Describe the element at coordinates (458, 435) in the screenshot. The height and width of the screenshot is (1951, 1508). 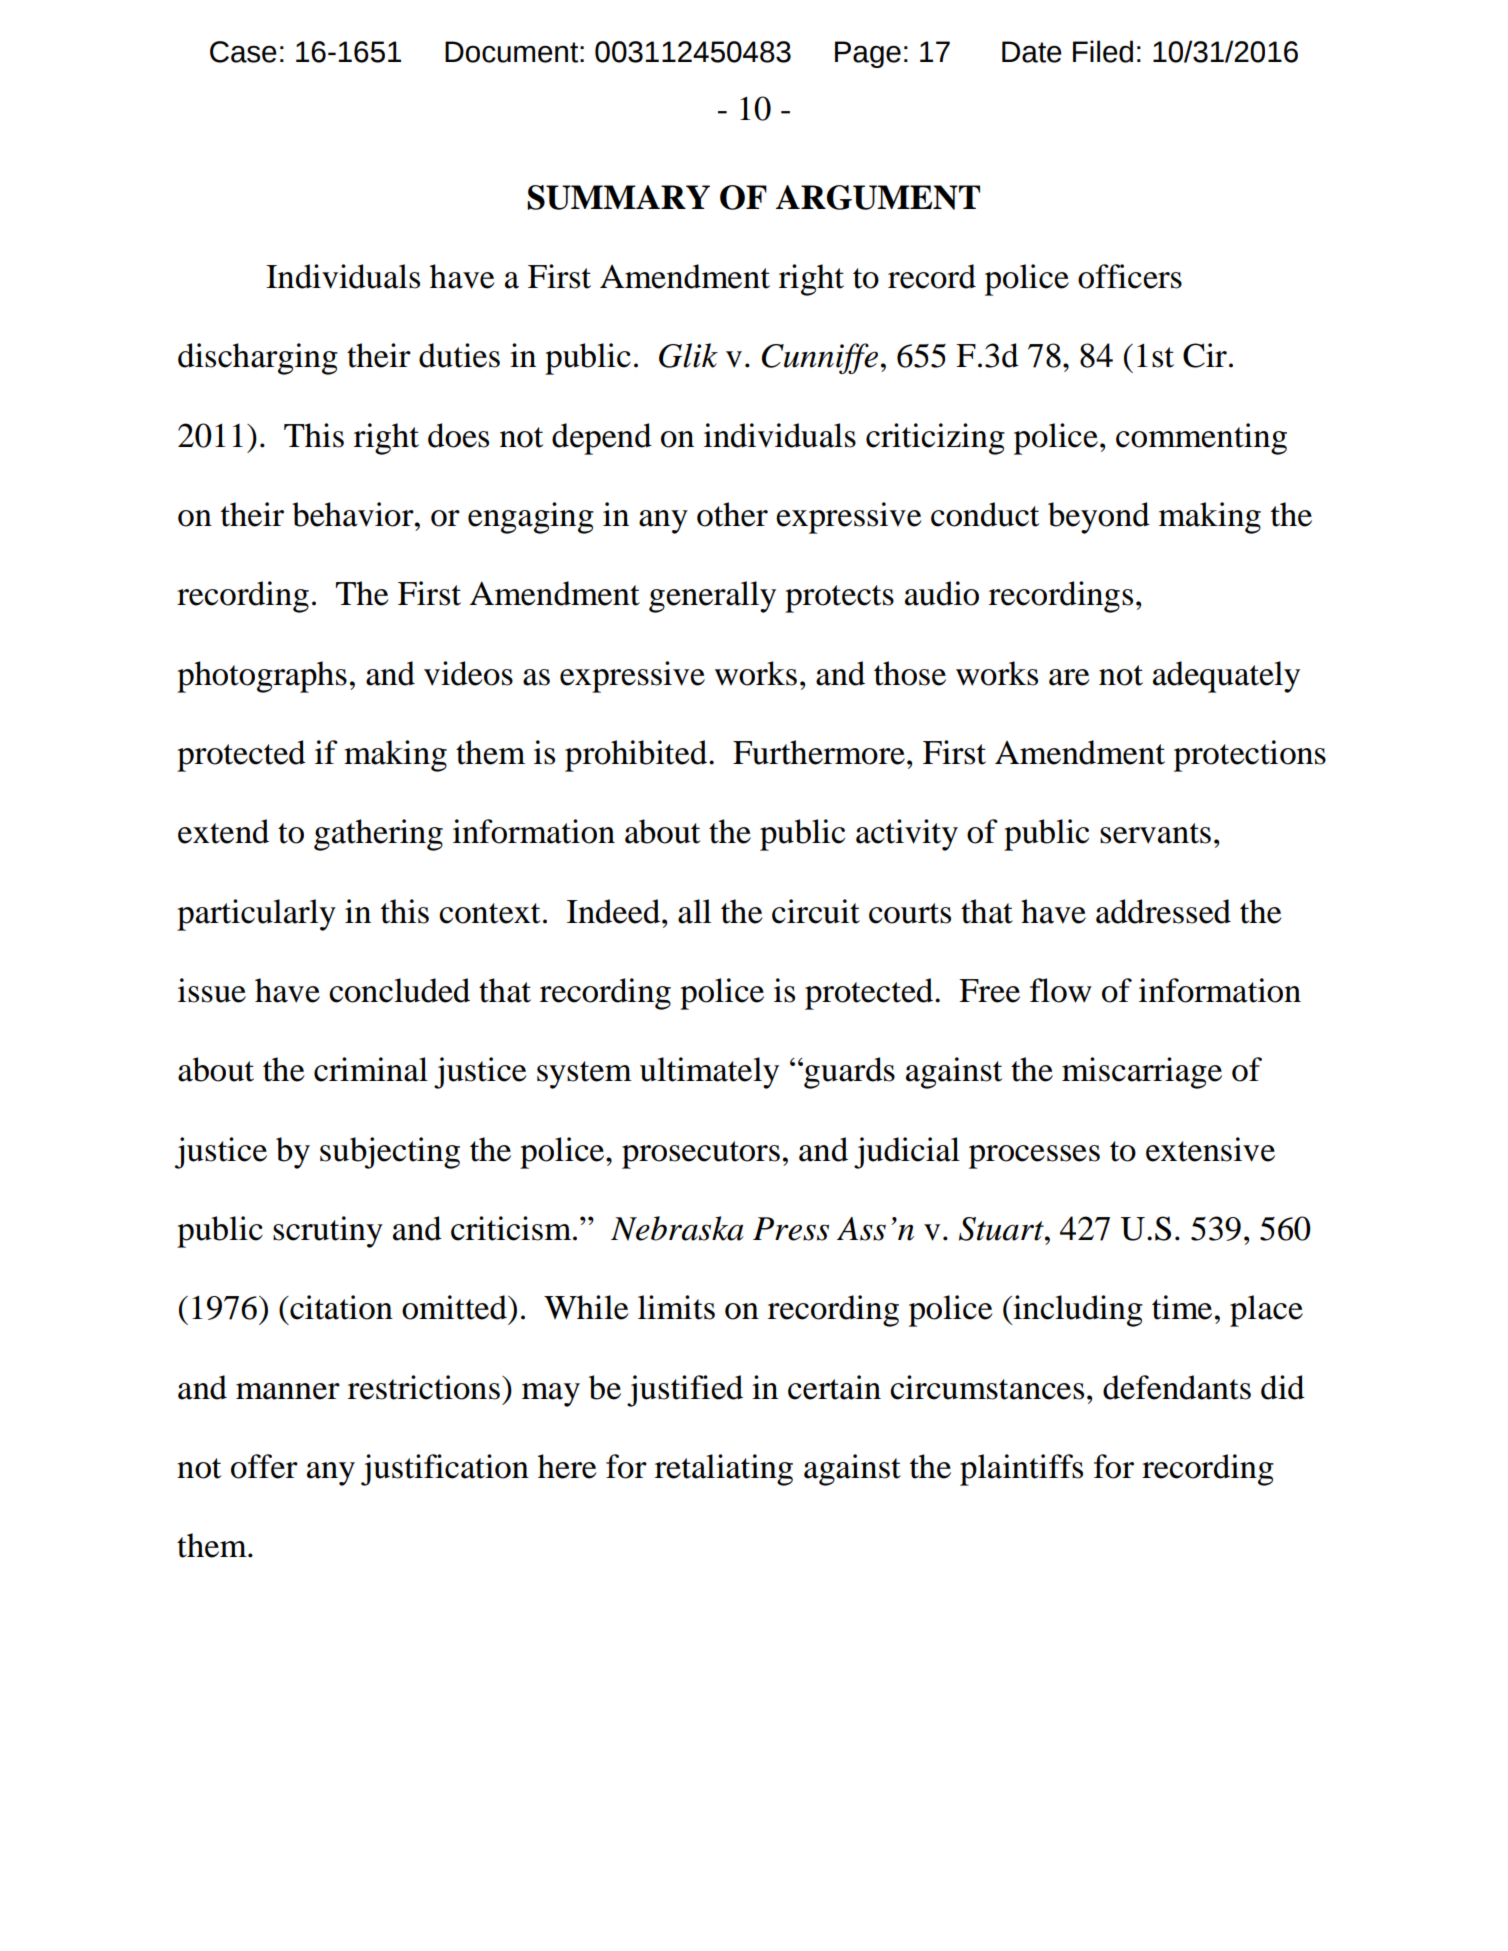
I see `does` at that location.
